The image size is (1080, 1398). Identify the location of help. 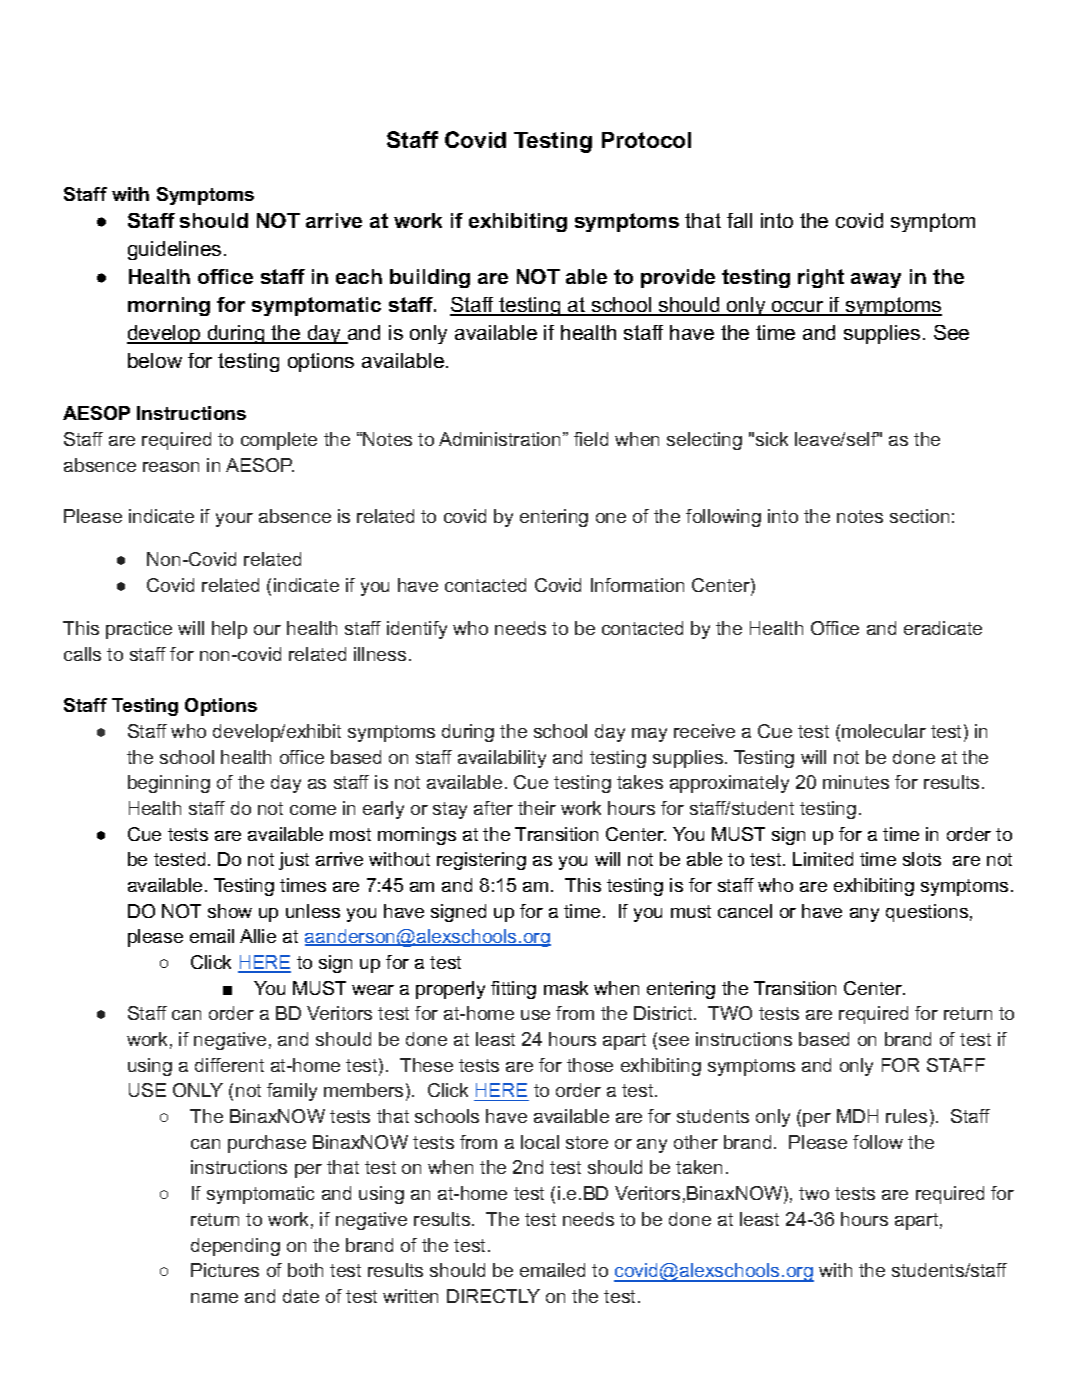
(229, 630).
